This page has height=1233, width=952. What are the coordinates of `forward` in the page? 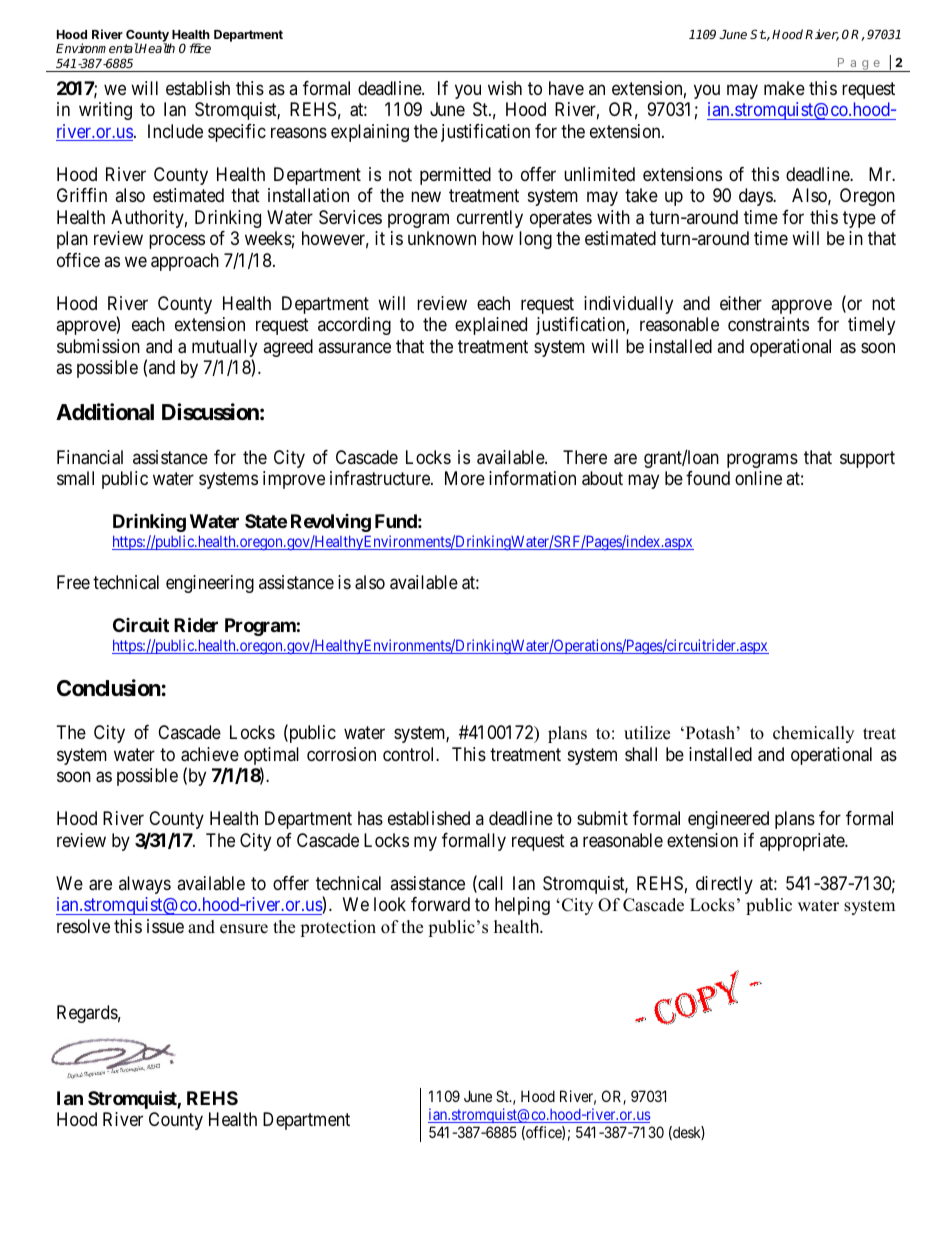 It's located at (440, 904).
